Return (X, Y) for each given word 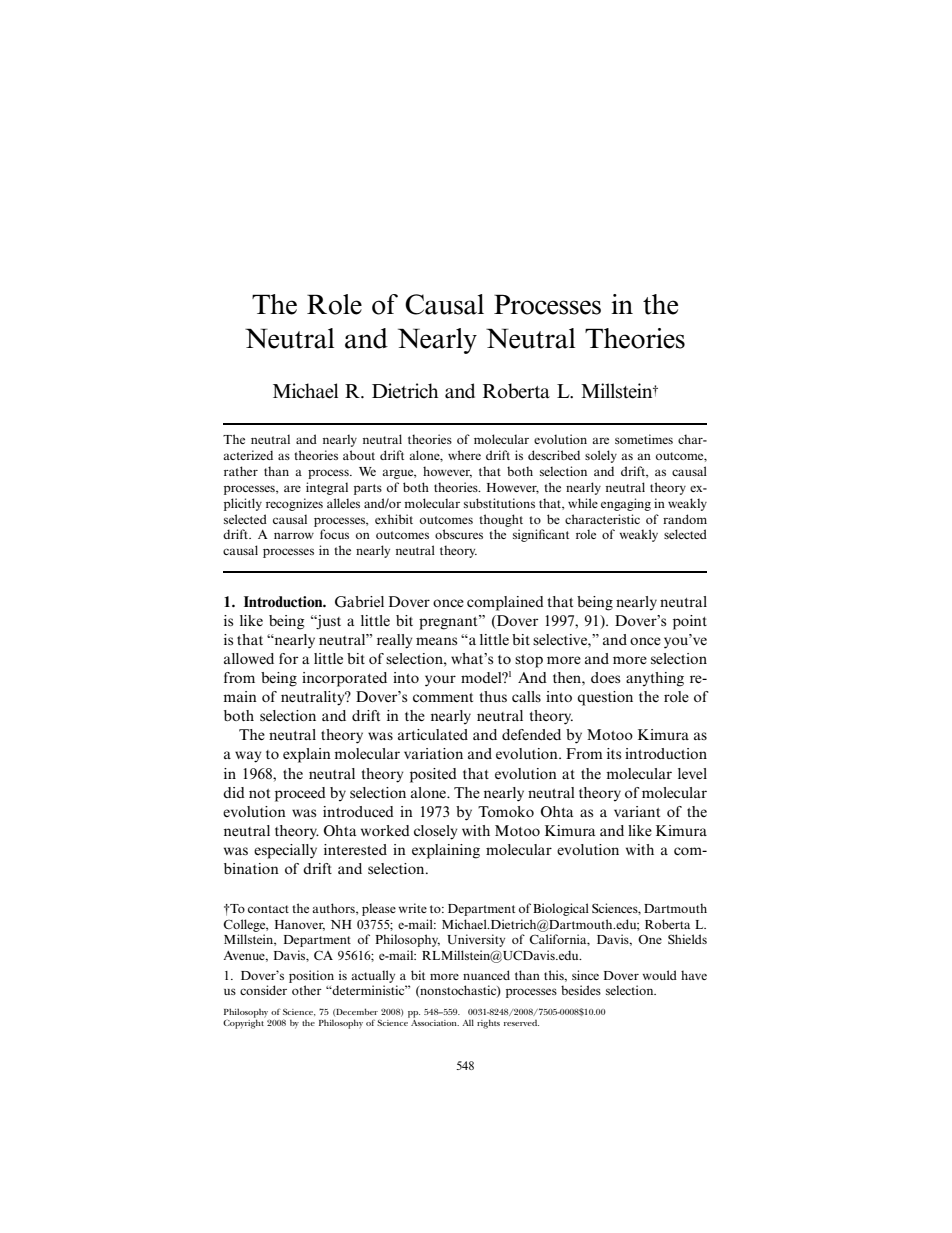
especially (285, 851)
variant (637, 811)
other (307, 990)
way (248, 757)
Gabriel (359, 602)
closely (436, 832)
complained (505, 603)
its (614, 753)
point (690, 622)
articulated (433, 734)
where (464, 455)
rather (241, 471)
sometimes (644, 439)
